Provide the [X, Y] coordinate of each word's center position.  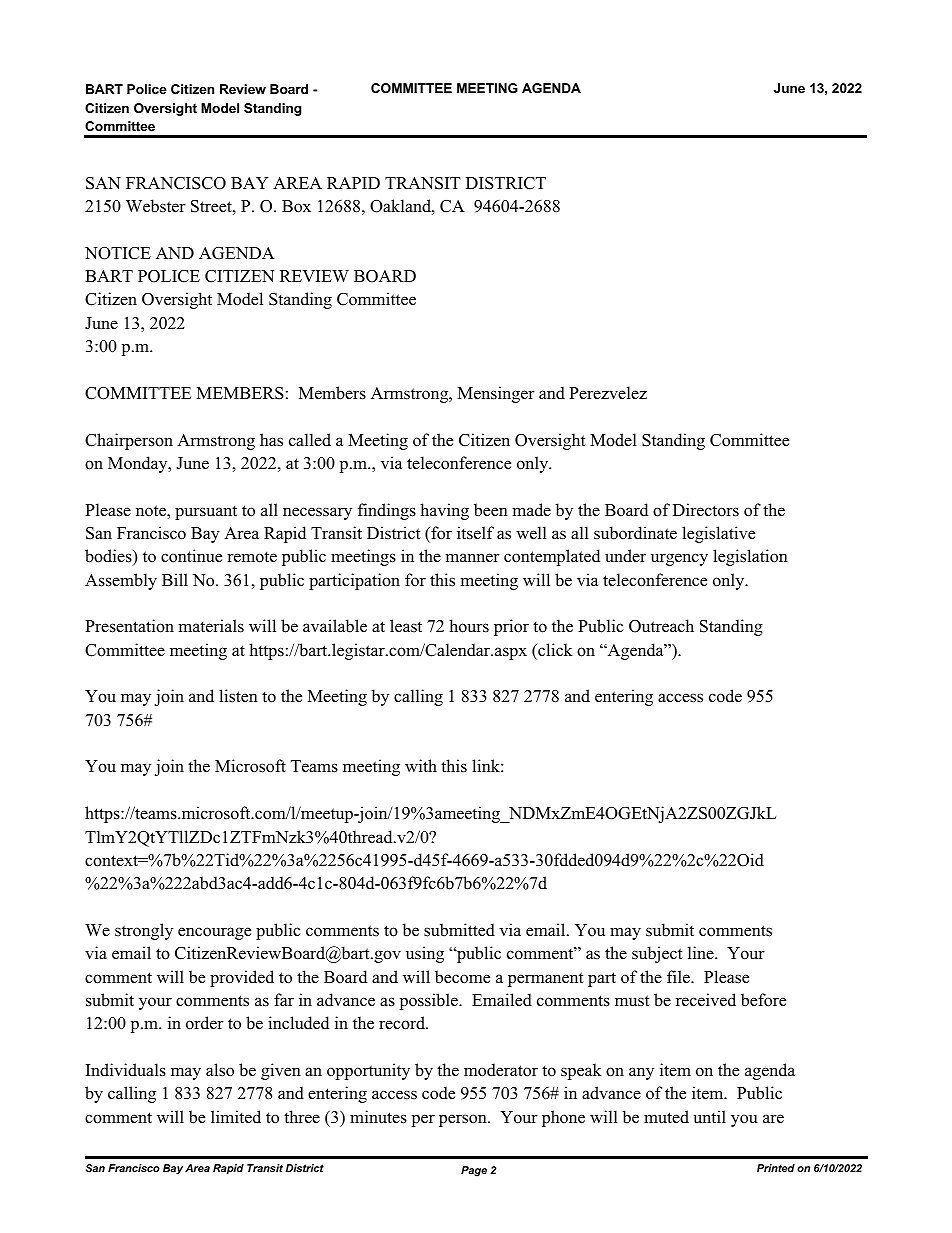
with [421, 765]
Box [296, 206]
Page [474, 1171]
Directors [706, 510]
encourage [214, 933]
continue [191, 556]
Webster [156, 206]
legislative [718, 534]
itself [475, 533]
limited [236, 1117]
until [709, 1117]
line [702, 952]
